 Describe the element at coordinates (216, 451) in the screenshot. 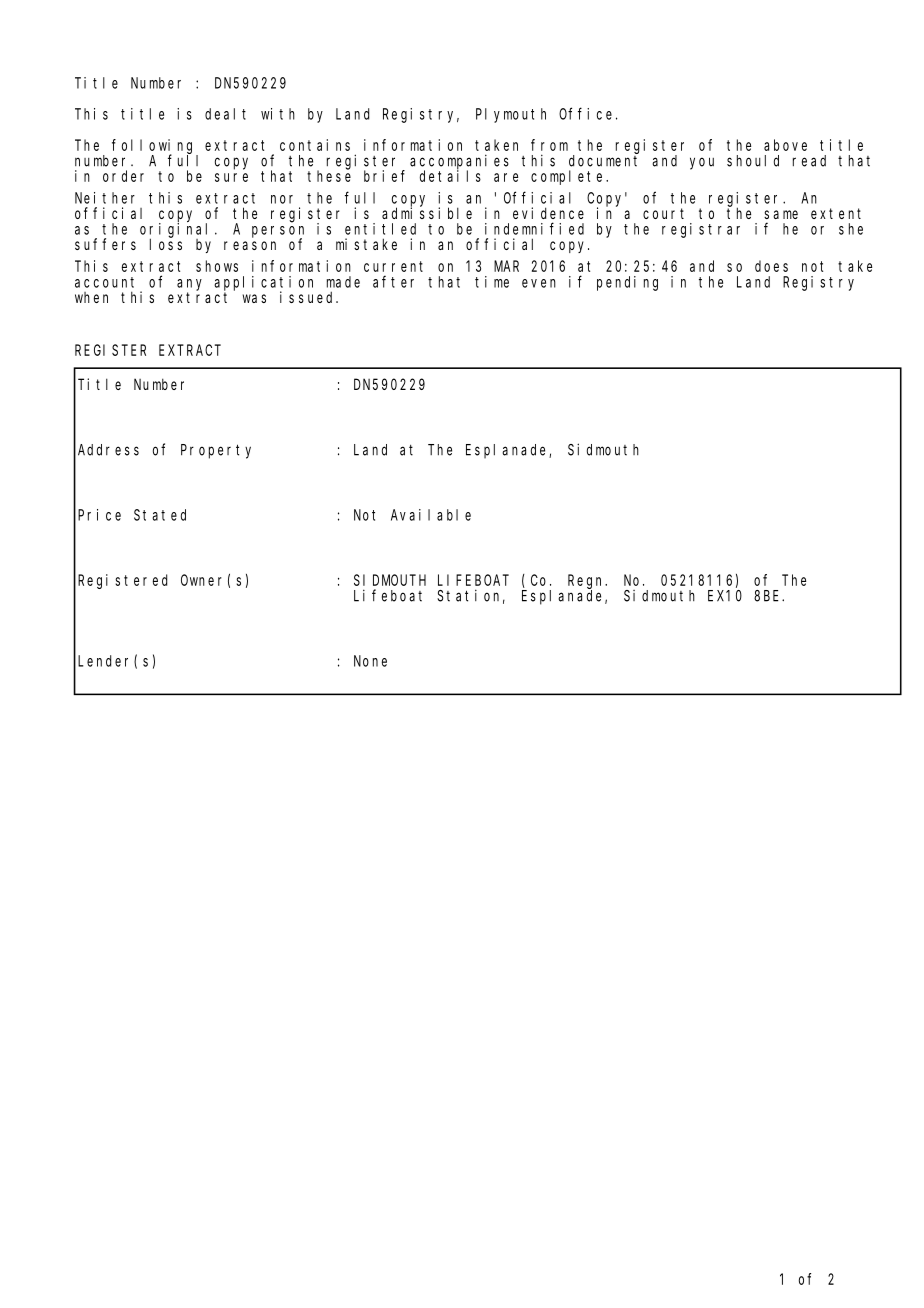

I see `Property` at that location.
